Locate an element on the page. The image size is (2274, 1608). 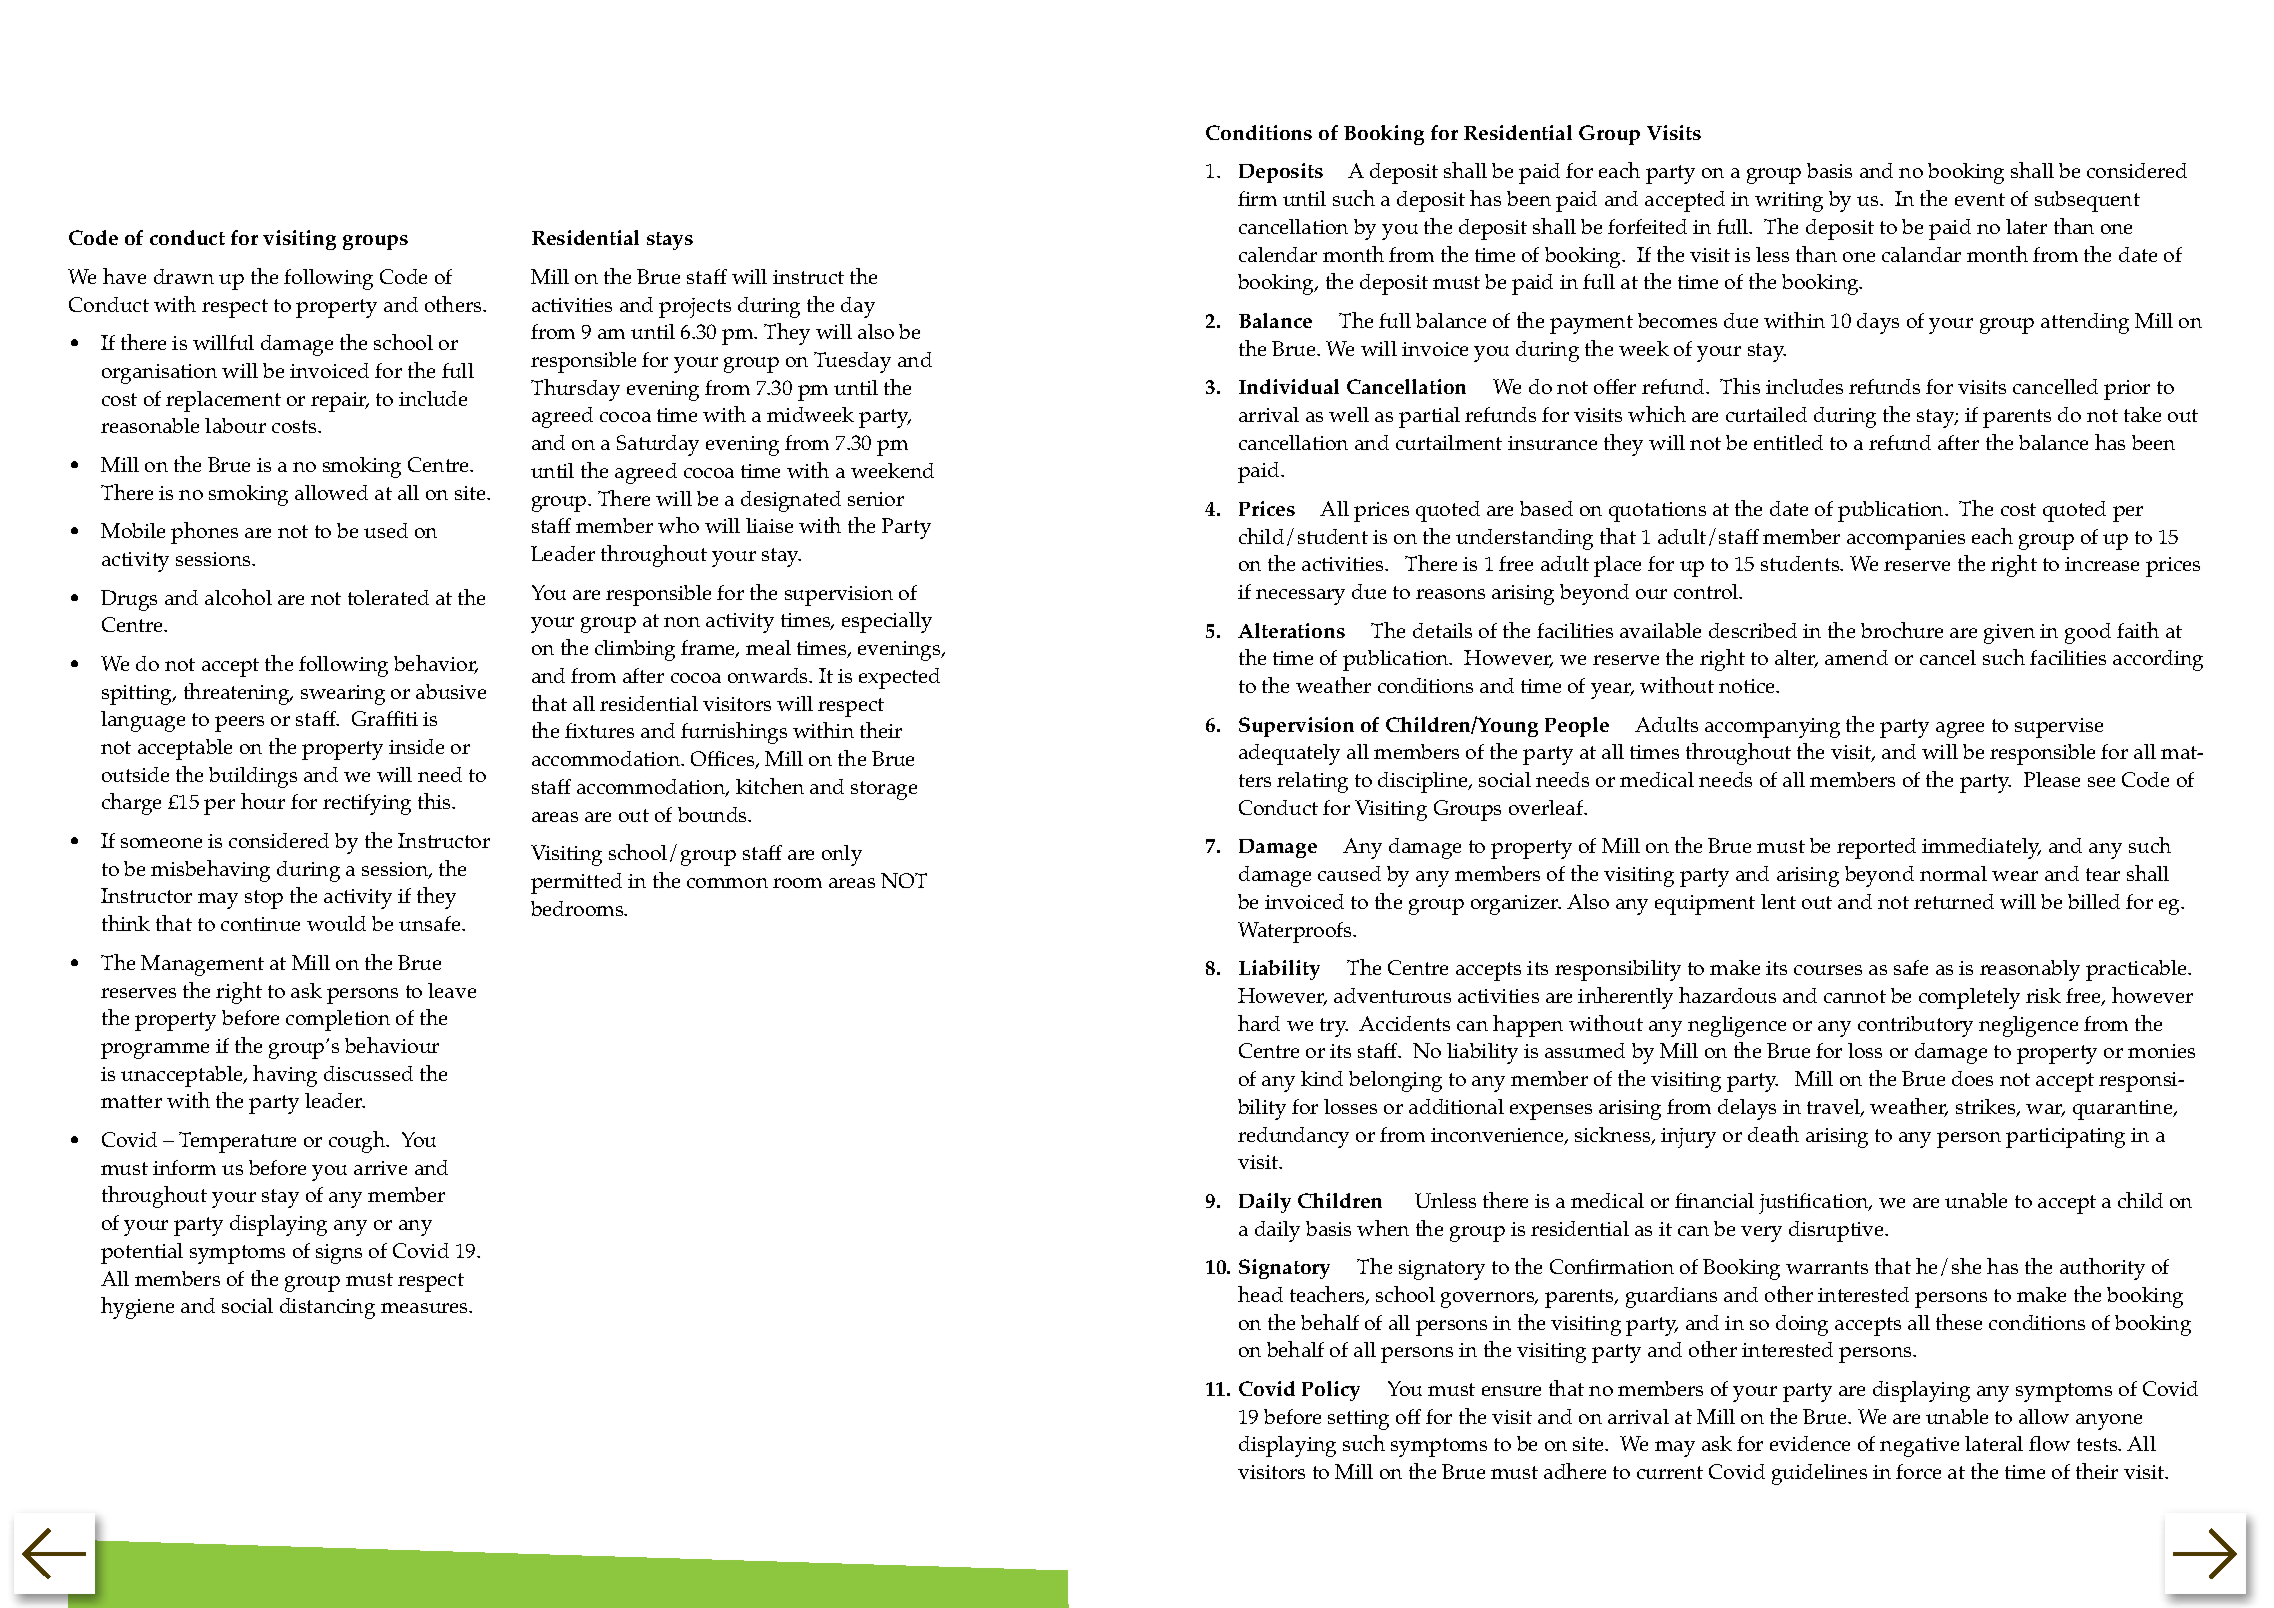
necessary is located at coordinates (1300, 597).
